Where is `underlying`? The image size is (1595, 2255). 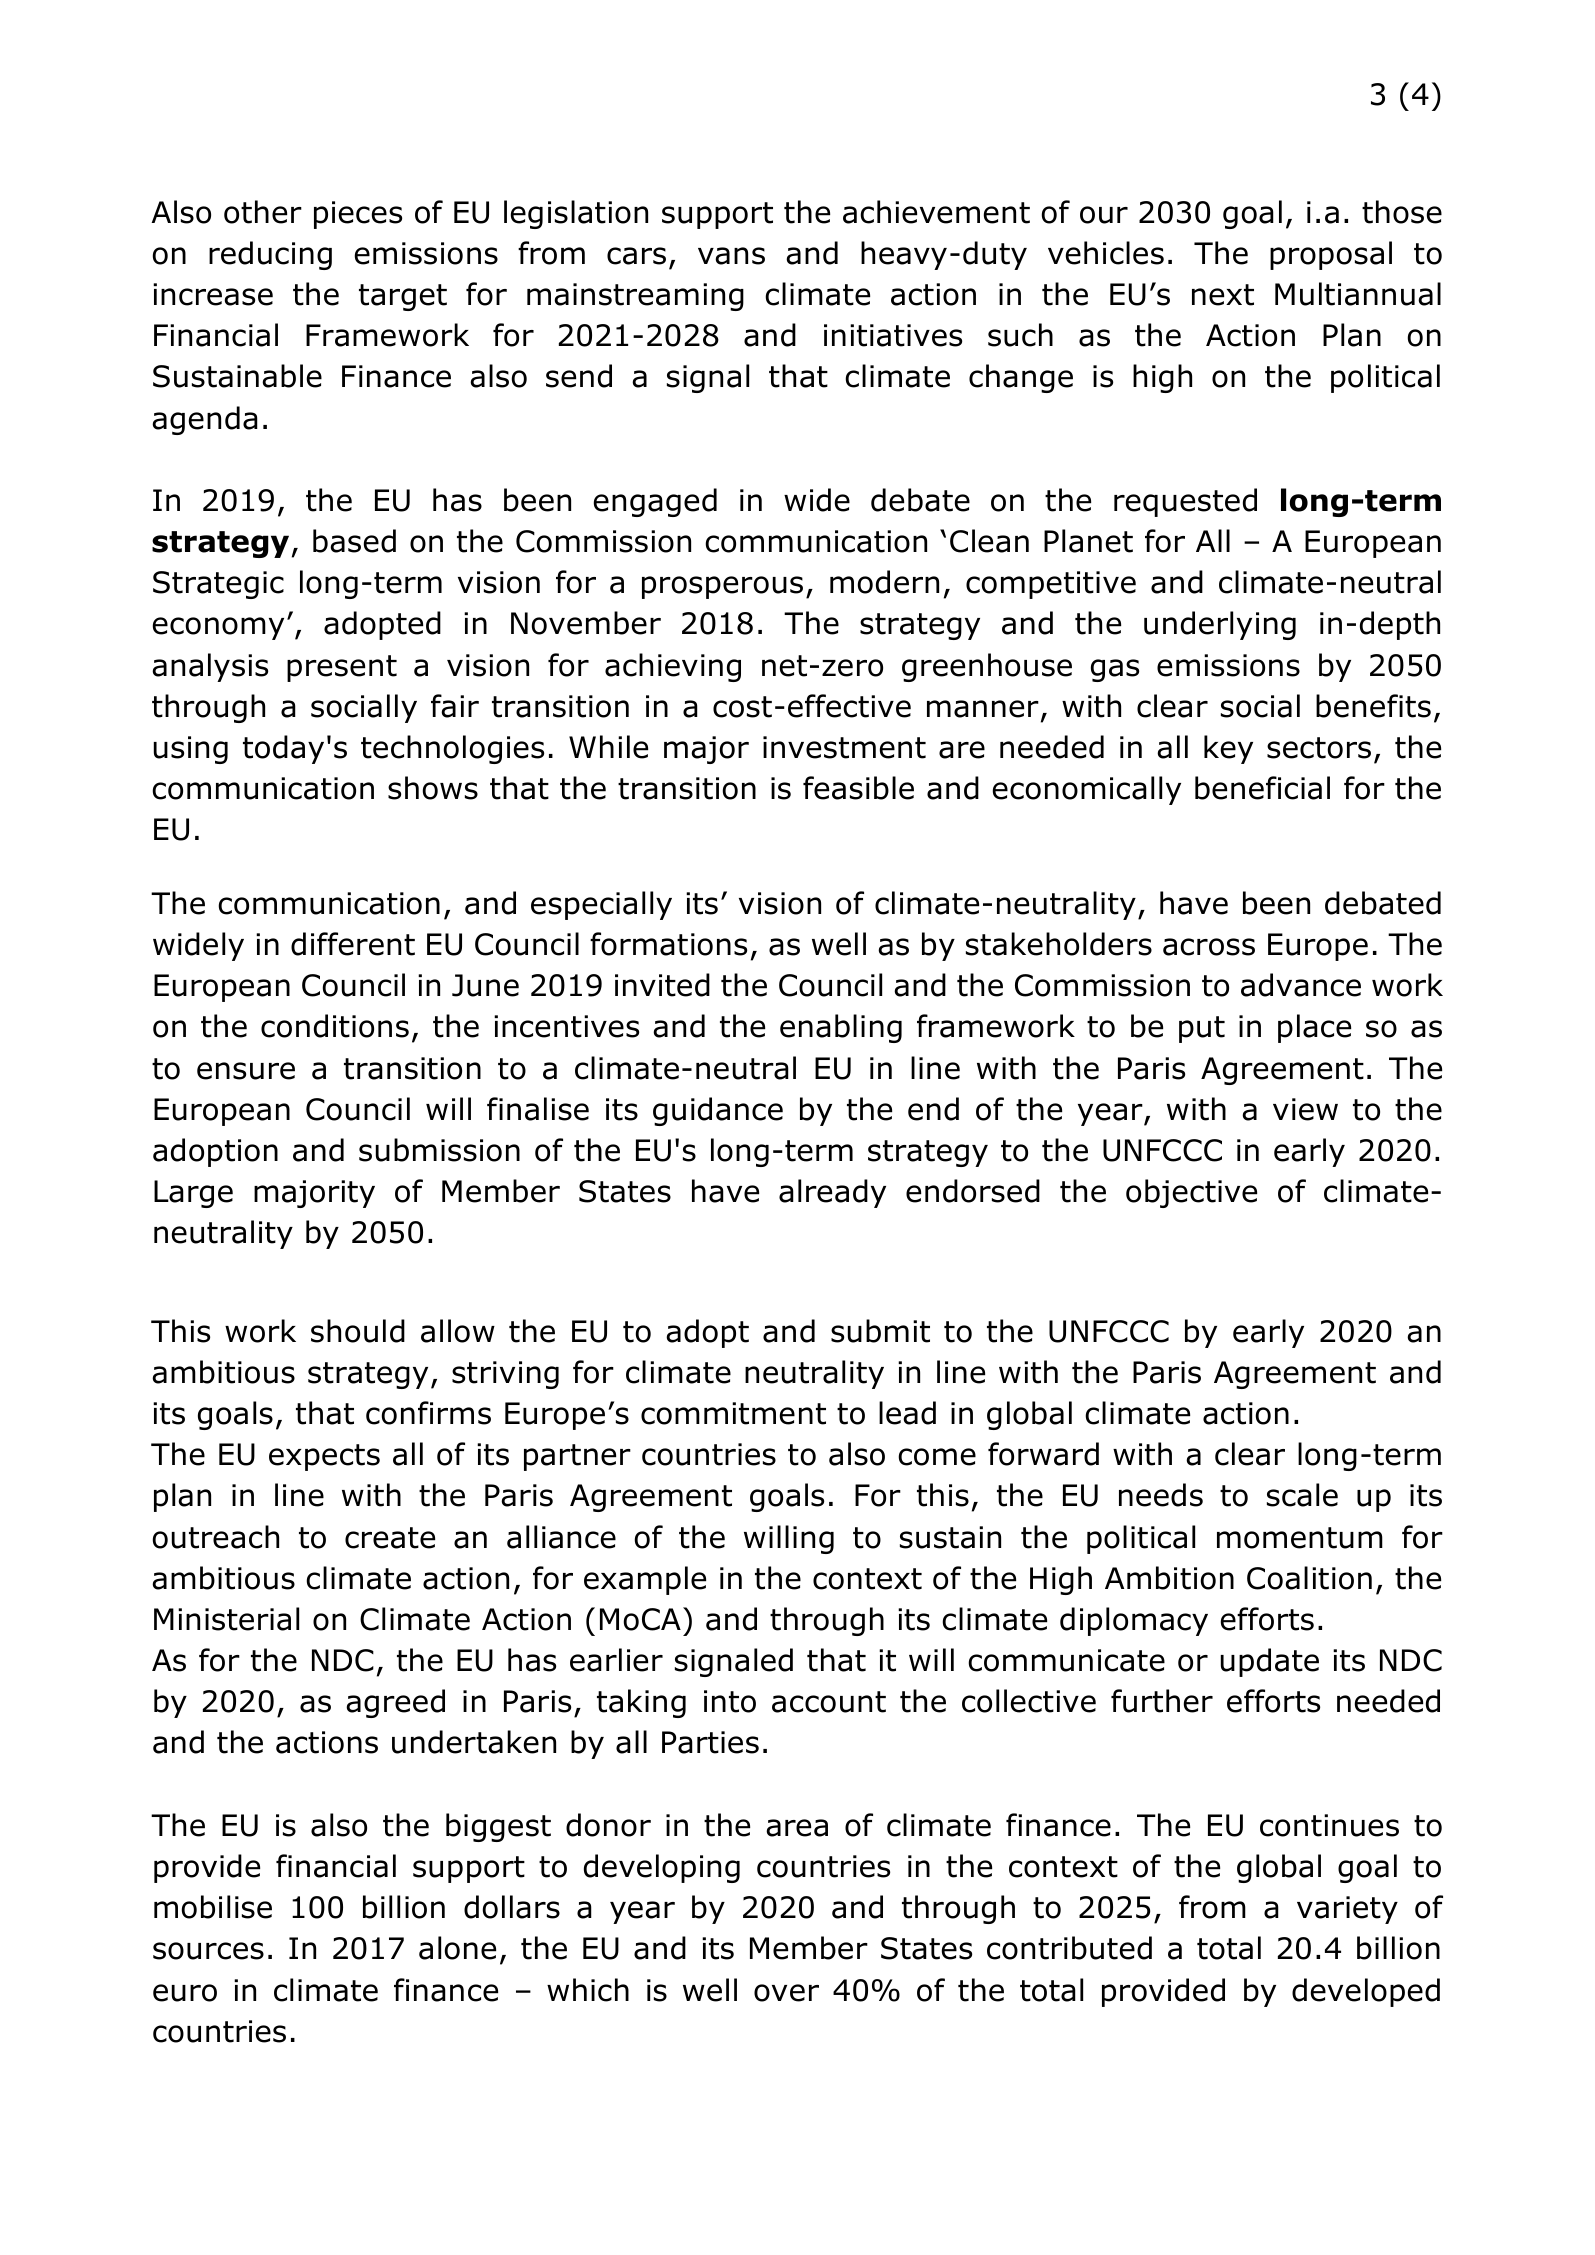 underlying is located at coordinates (1220, 625).
